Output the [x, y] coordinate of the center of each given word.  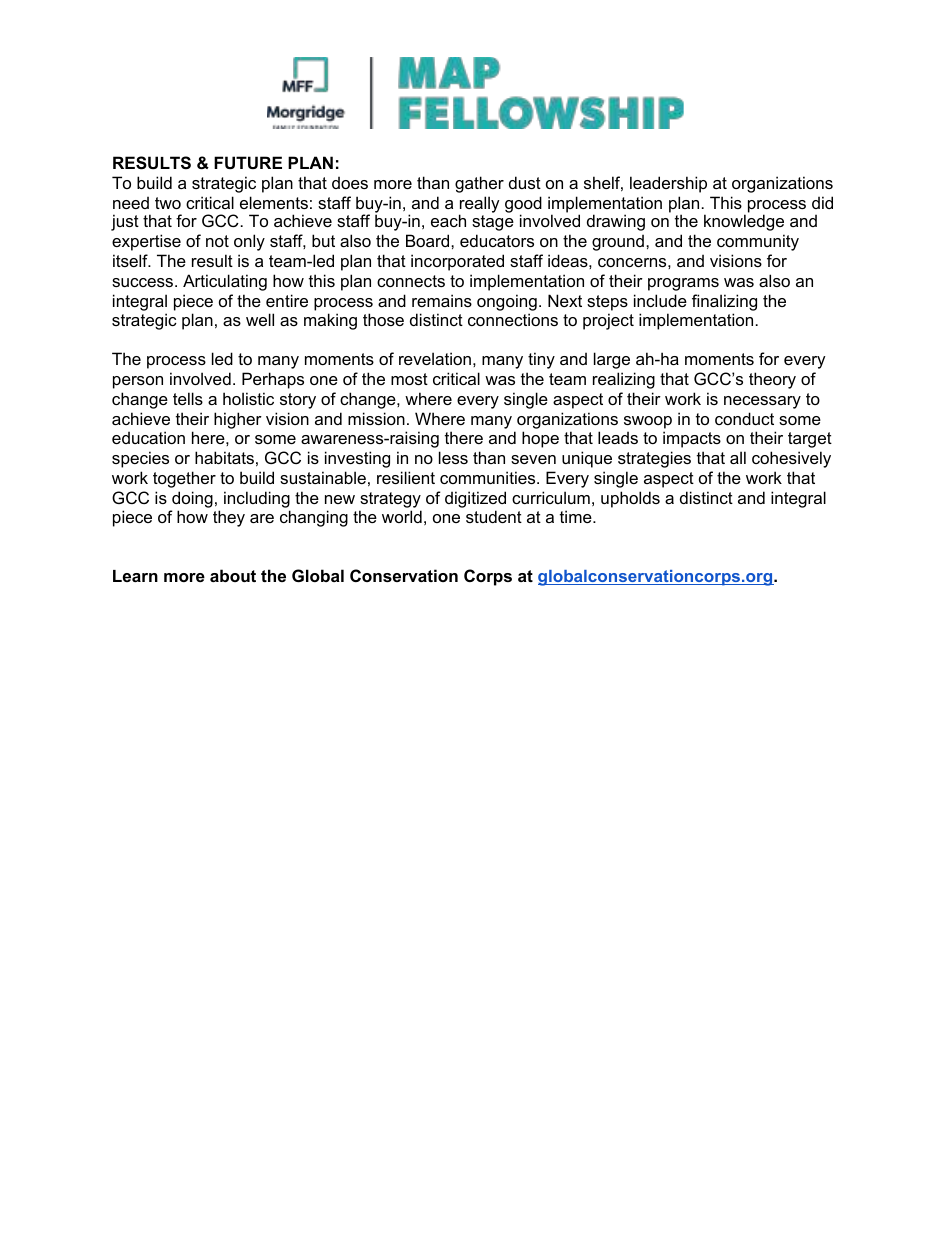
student [494, 516]
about [233, 575]
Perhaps [273, 380]
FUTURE [248, 162]
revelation [435, 358]
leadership [668, 184]
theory [772, 380]
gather [479, 184]
